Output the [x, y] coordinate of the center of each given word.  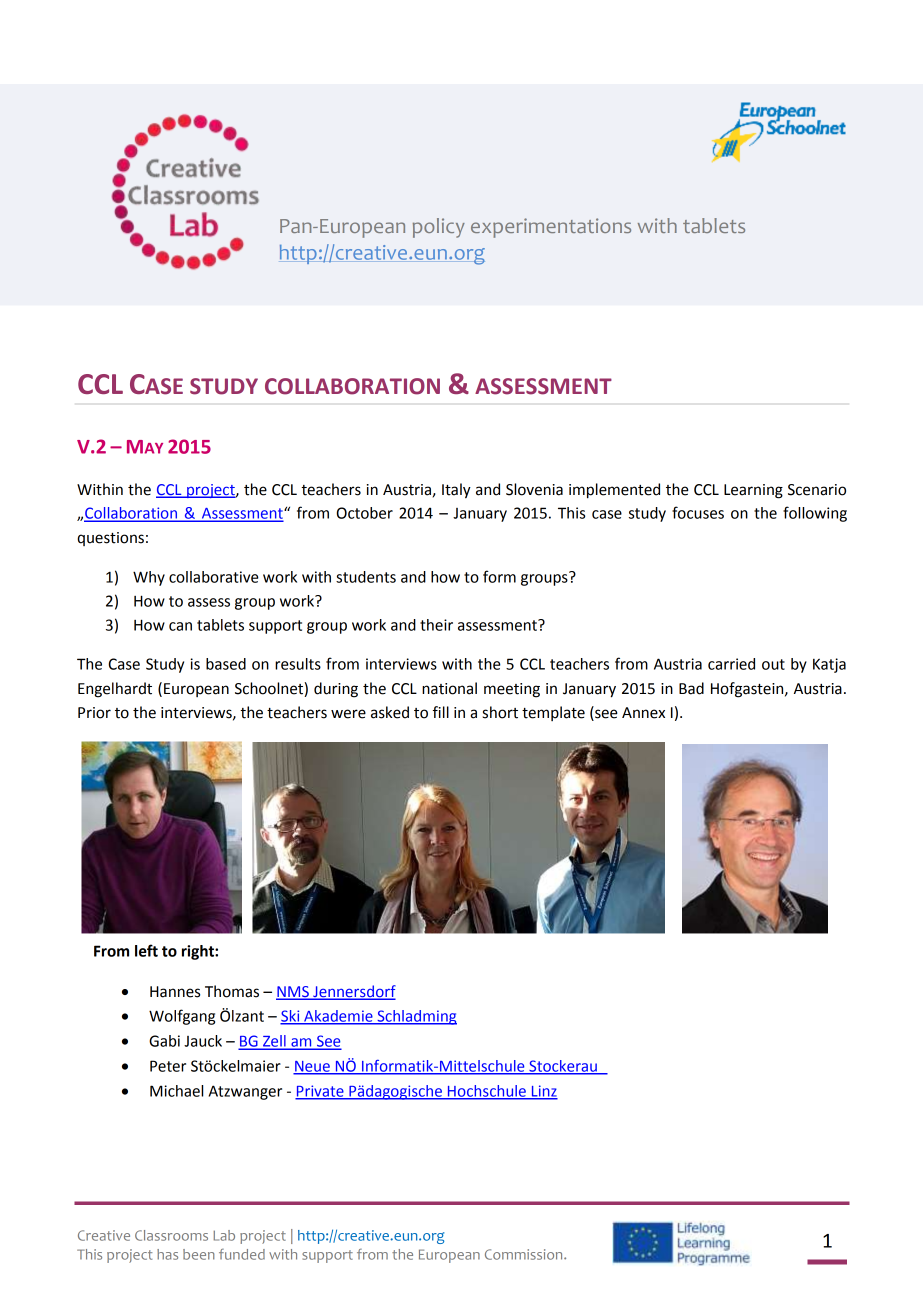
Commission [525, 1254]
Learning [753, 491]
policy [439, 228]
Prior [94, 713]
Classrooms [171, 1235]
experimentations [551, 228]
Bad [691, 688]
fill [441, 712]
